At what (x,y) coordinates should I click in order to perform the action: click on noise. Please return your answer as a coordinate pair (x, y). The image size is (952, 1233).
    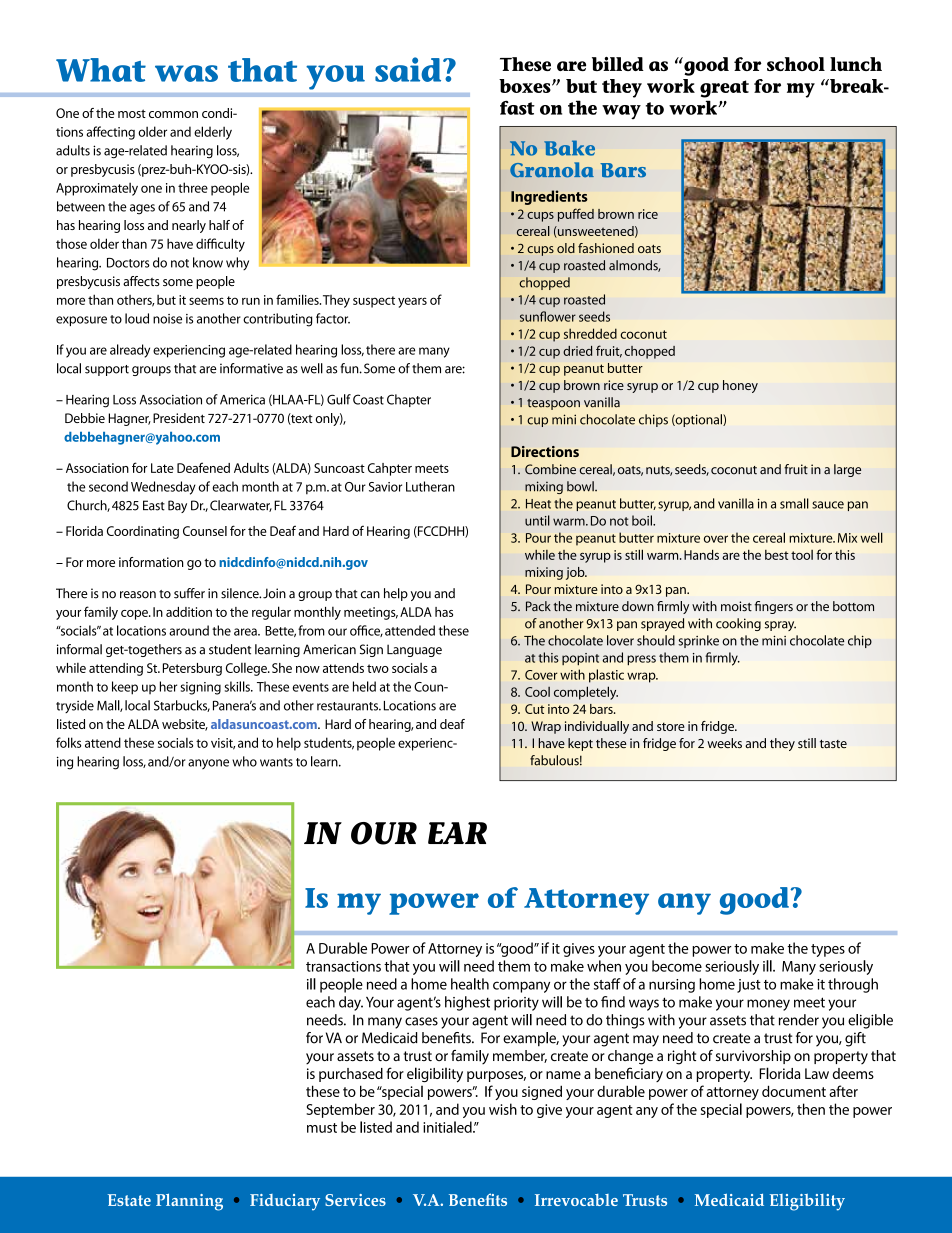
    Looking at the image, I should click on (167, 319).
